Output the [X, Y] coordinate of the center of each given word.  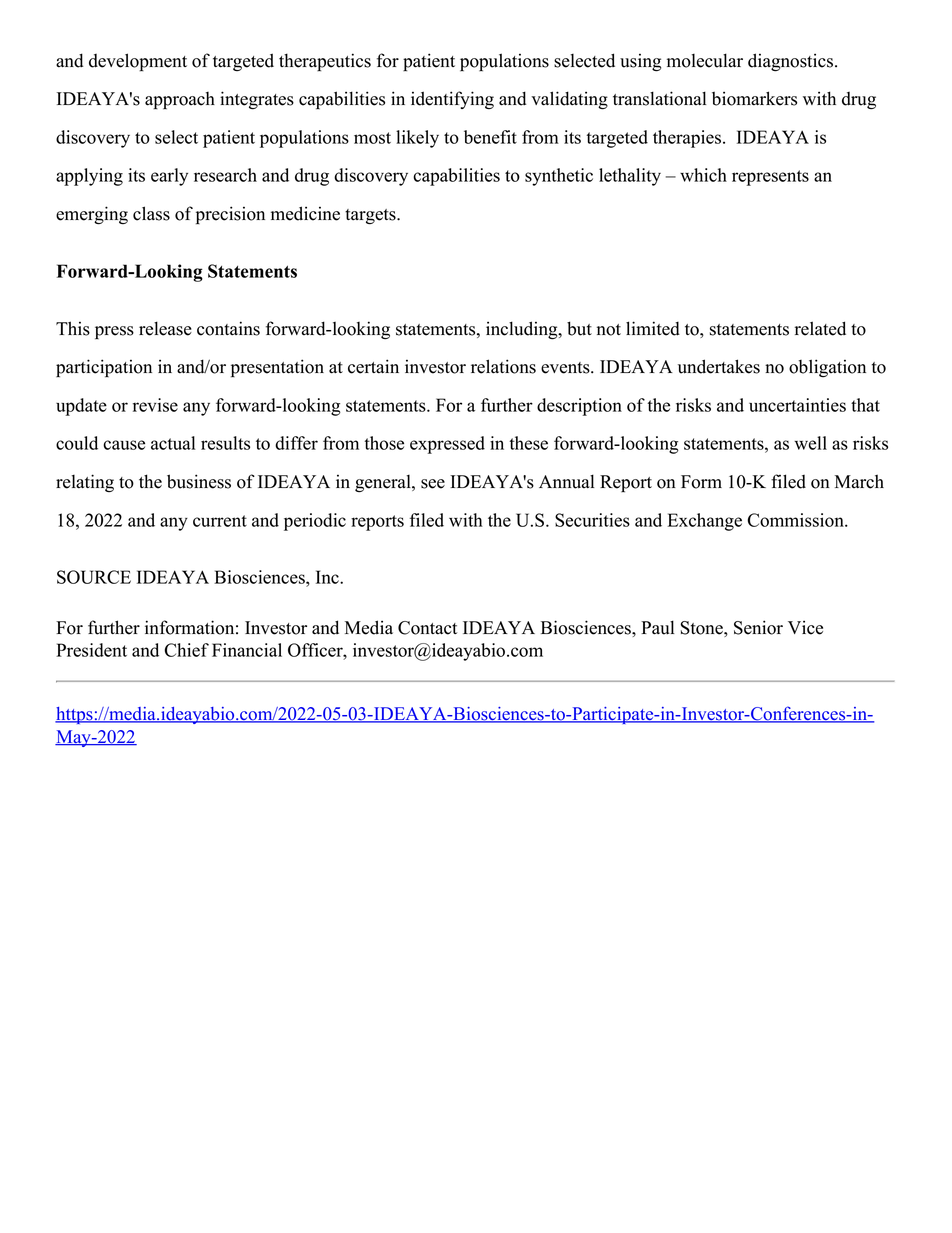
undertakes [719, 366]
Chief [187, 650]
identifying [452, 100]
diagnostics [790, 62]
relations [503, 366]
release [165, 328]
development [138, 62]
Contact [427, 628]
